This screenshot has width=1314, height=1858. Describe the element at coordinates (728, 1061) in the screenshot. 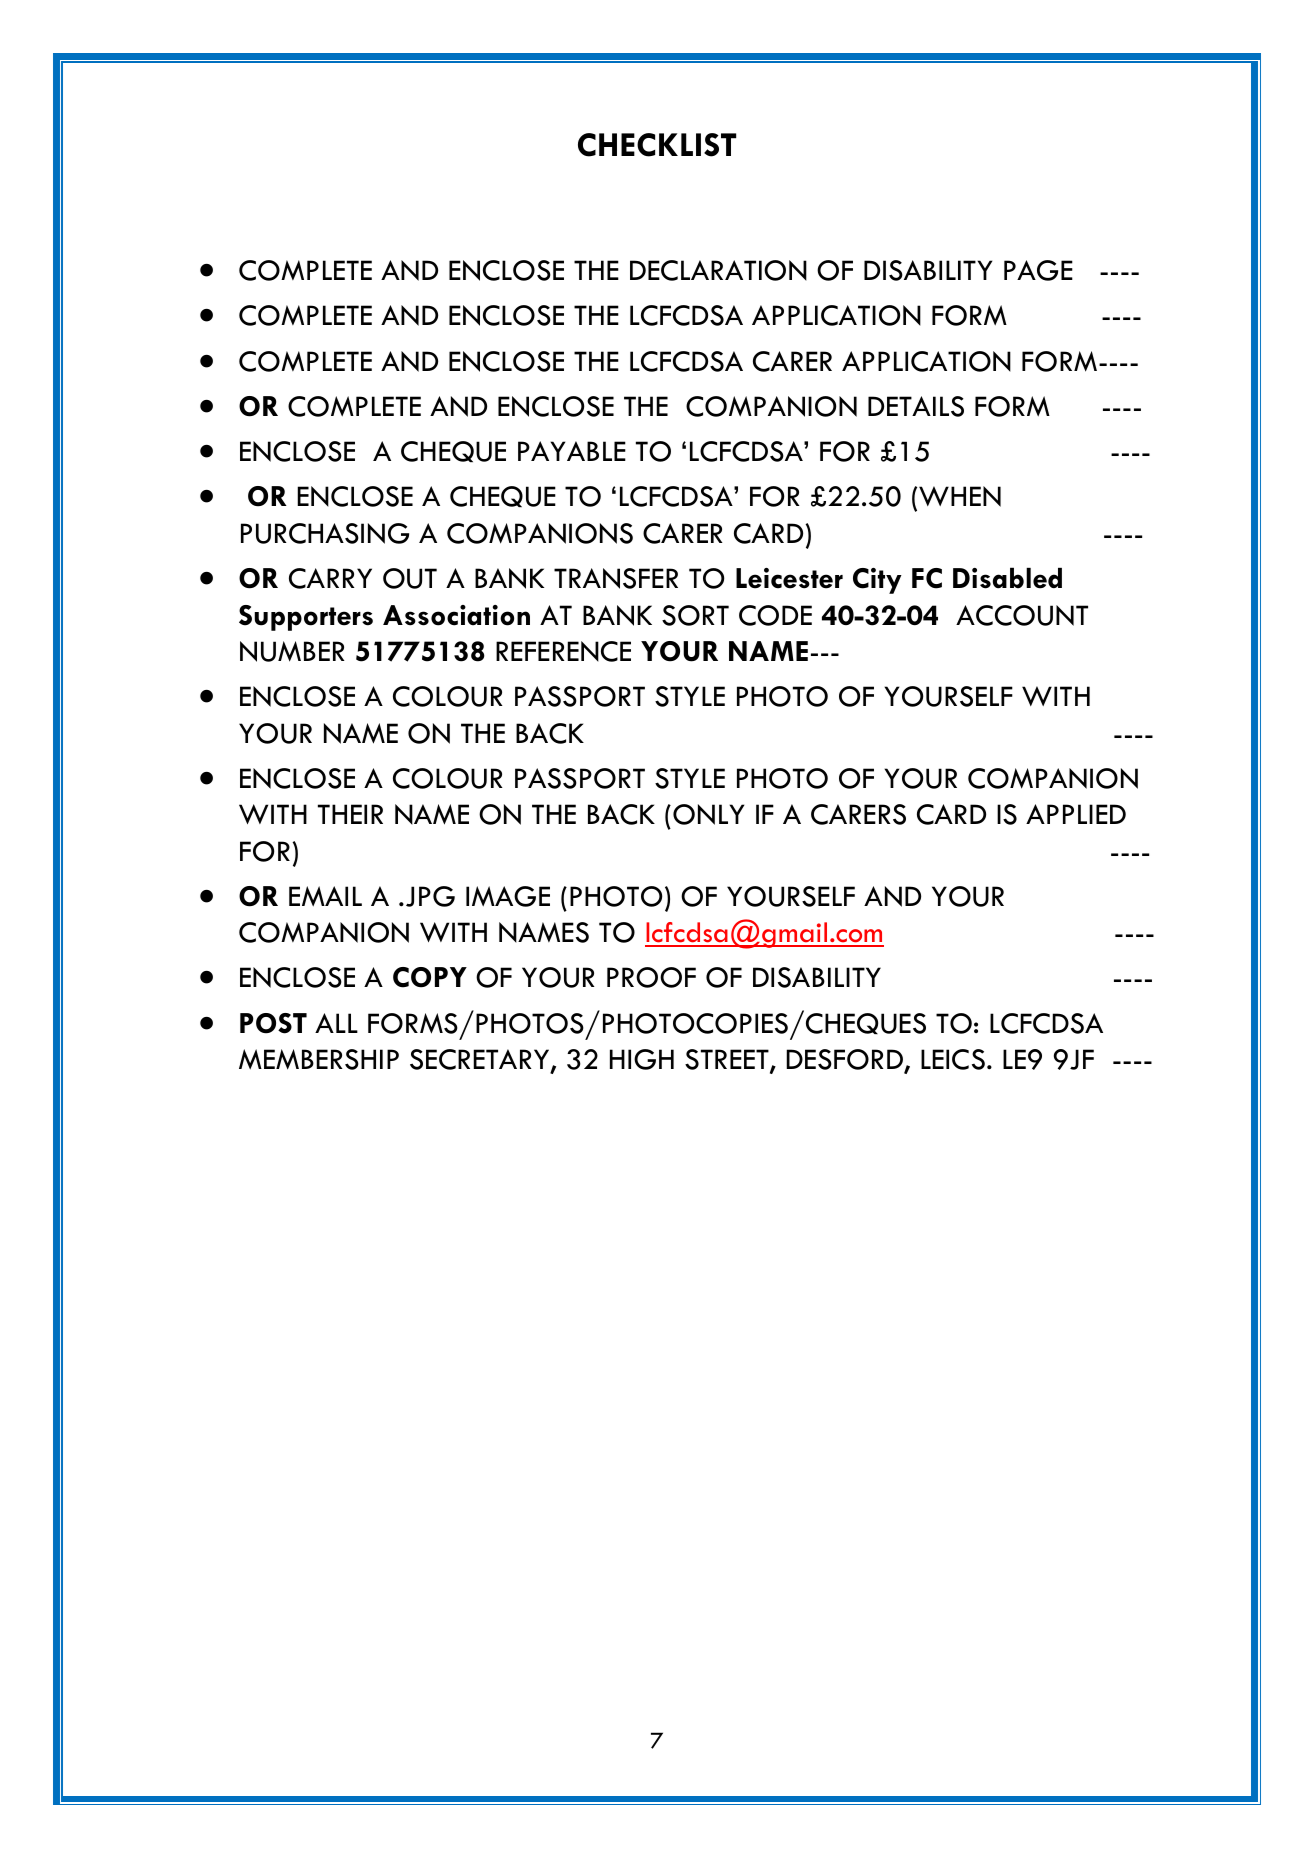

I see `STREET` at that location.
